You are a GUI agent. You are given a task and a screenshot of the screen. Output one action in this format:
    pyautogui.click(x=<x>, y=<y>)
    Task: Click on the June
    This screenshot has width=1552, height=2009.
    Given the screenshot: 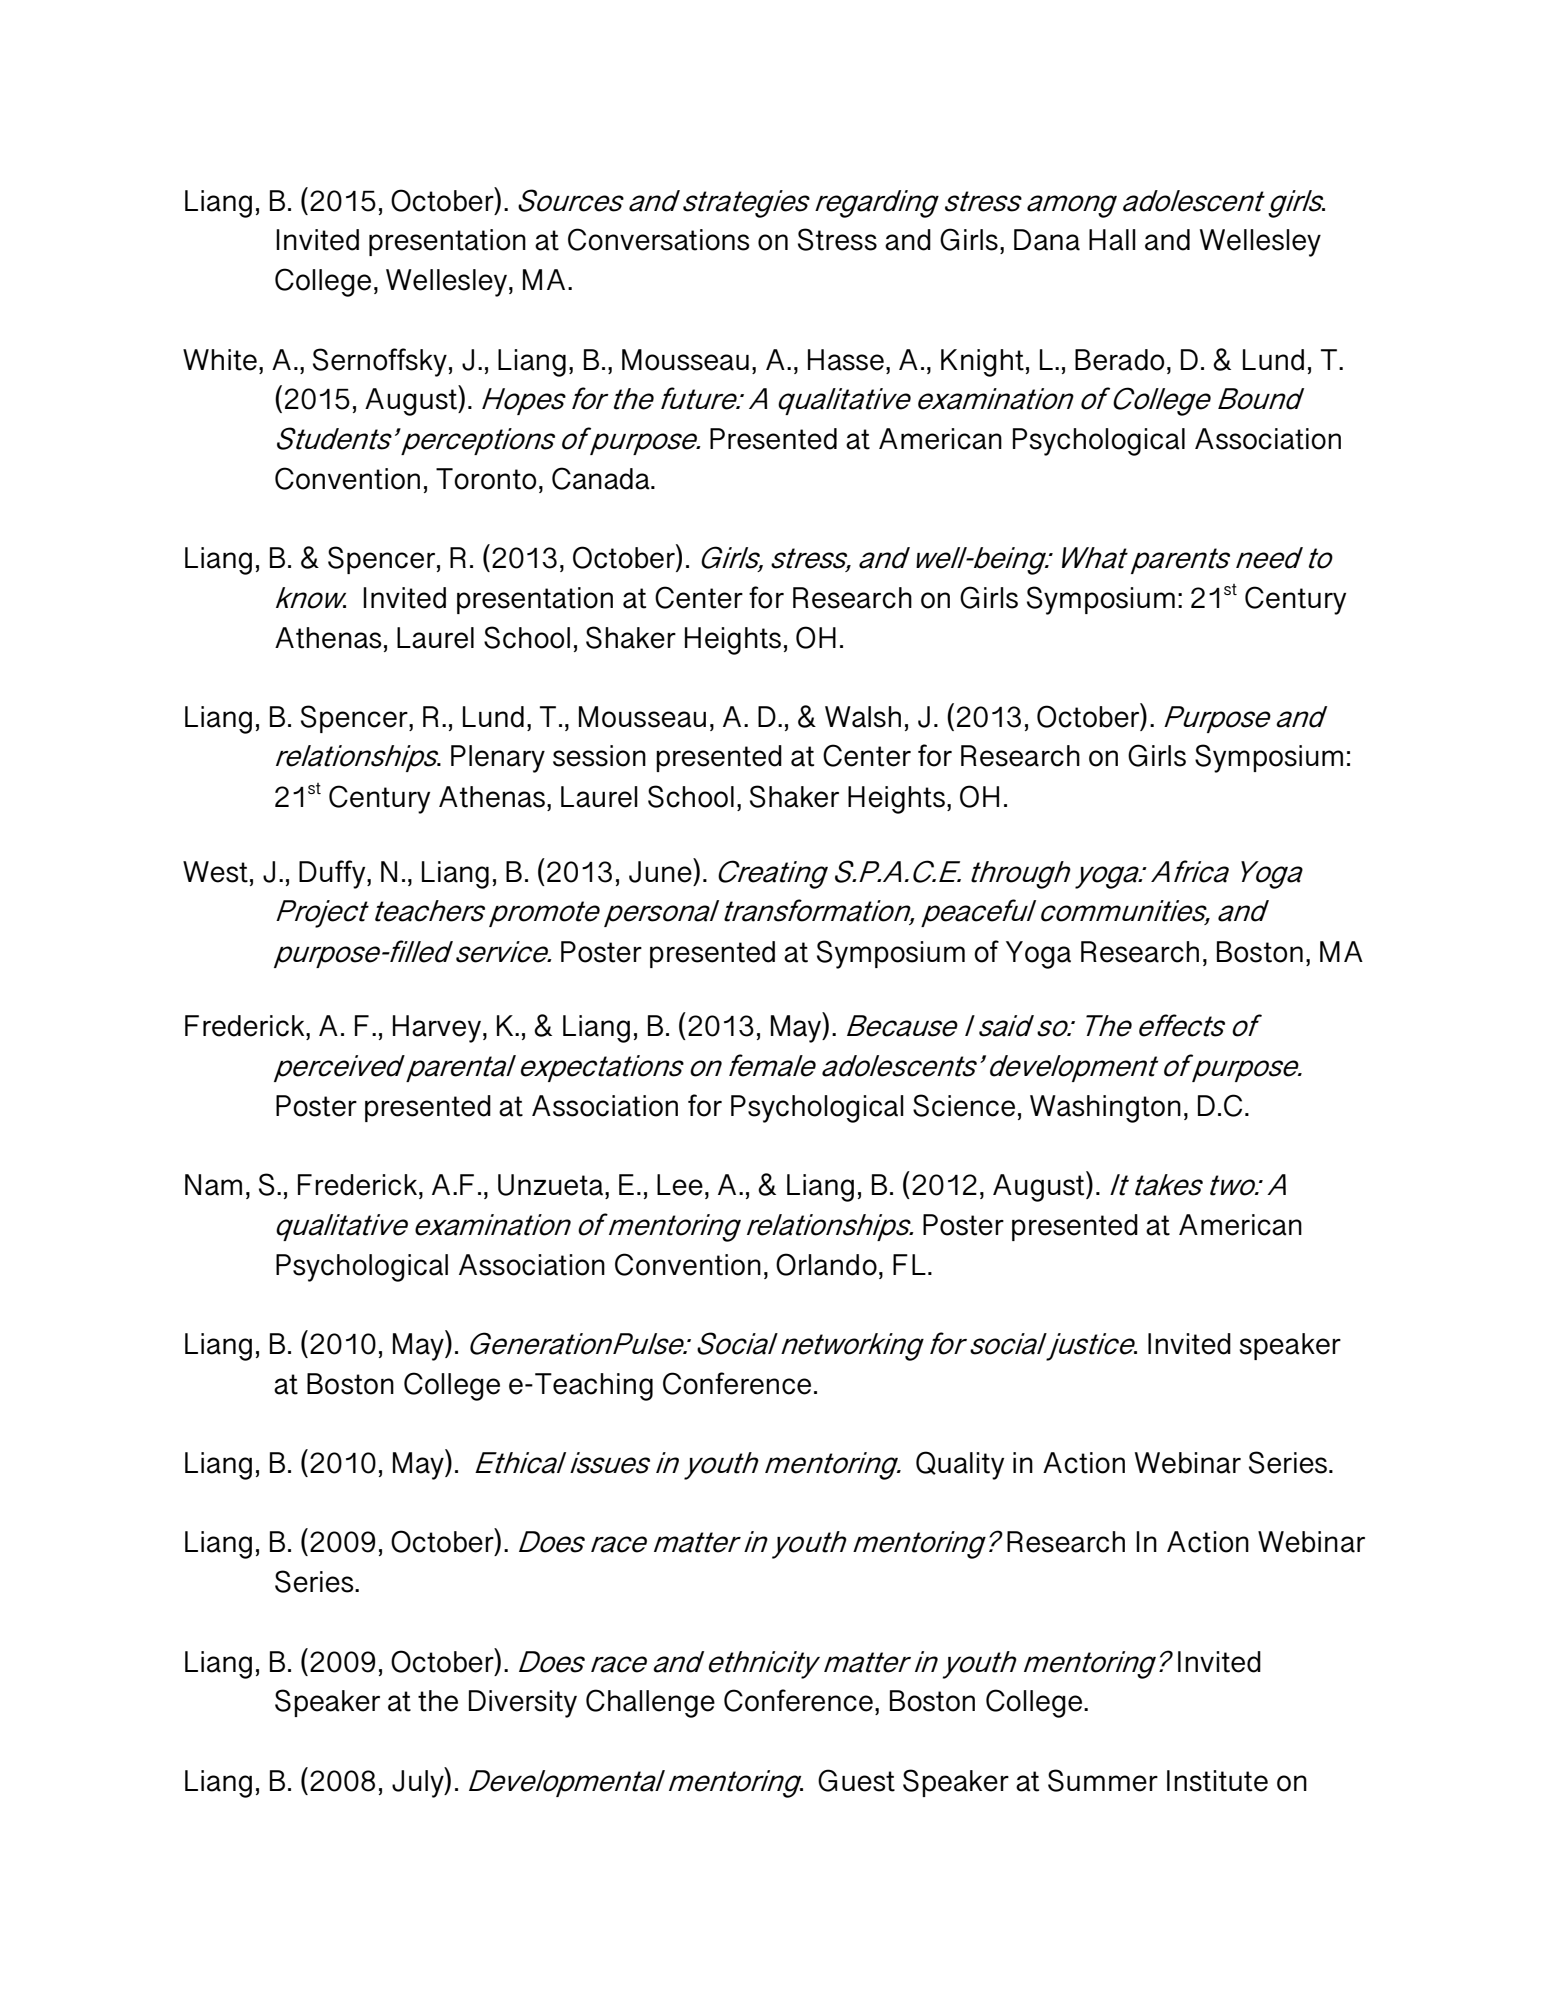 What is the action you would take?
    pyautogui.click(x=661, y=870)
